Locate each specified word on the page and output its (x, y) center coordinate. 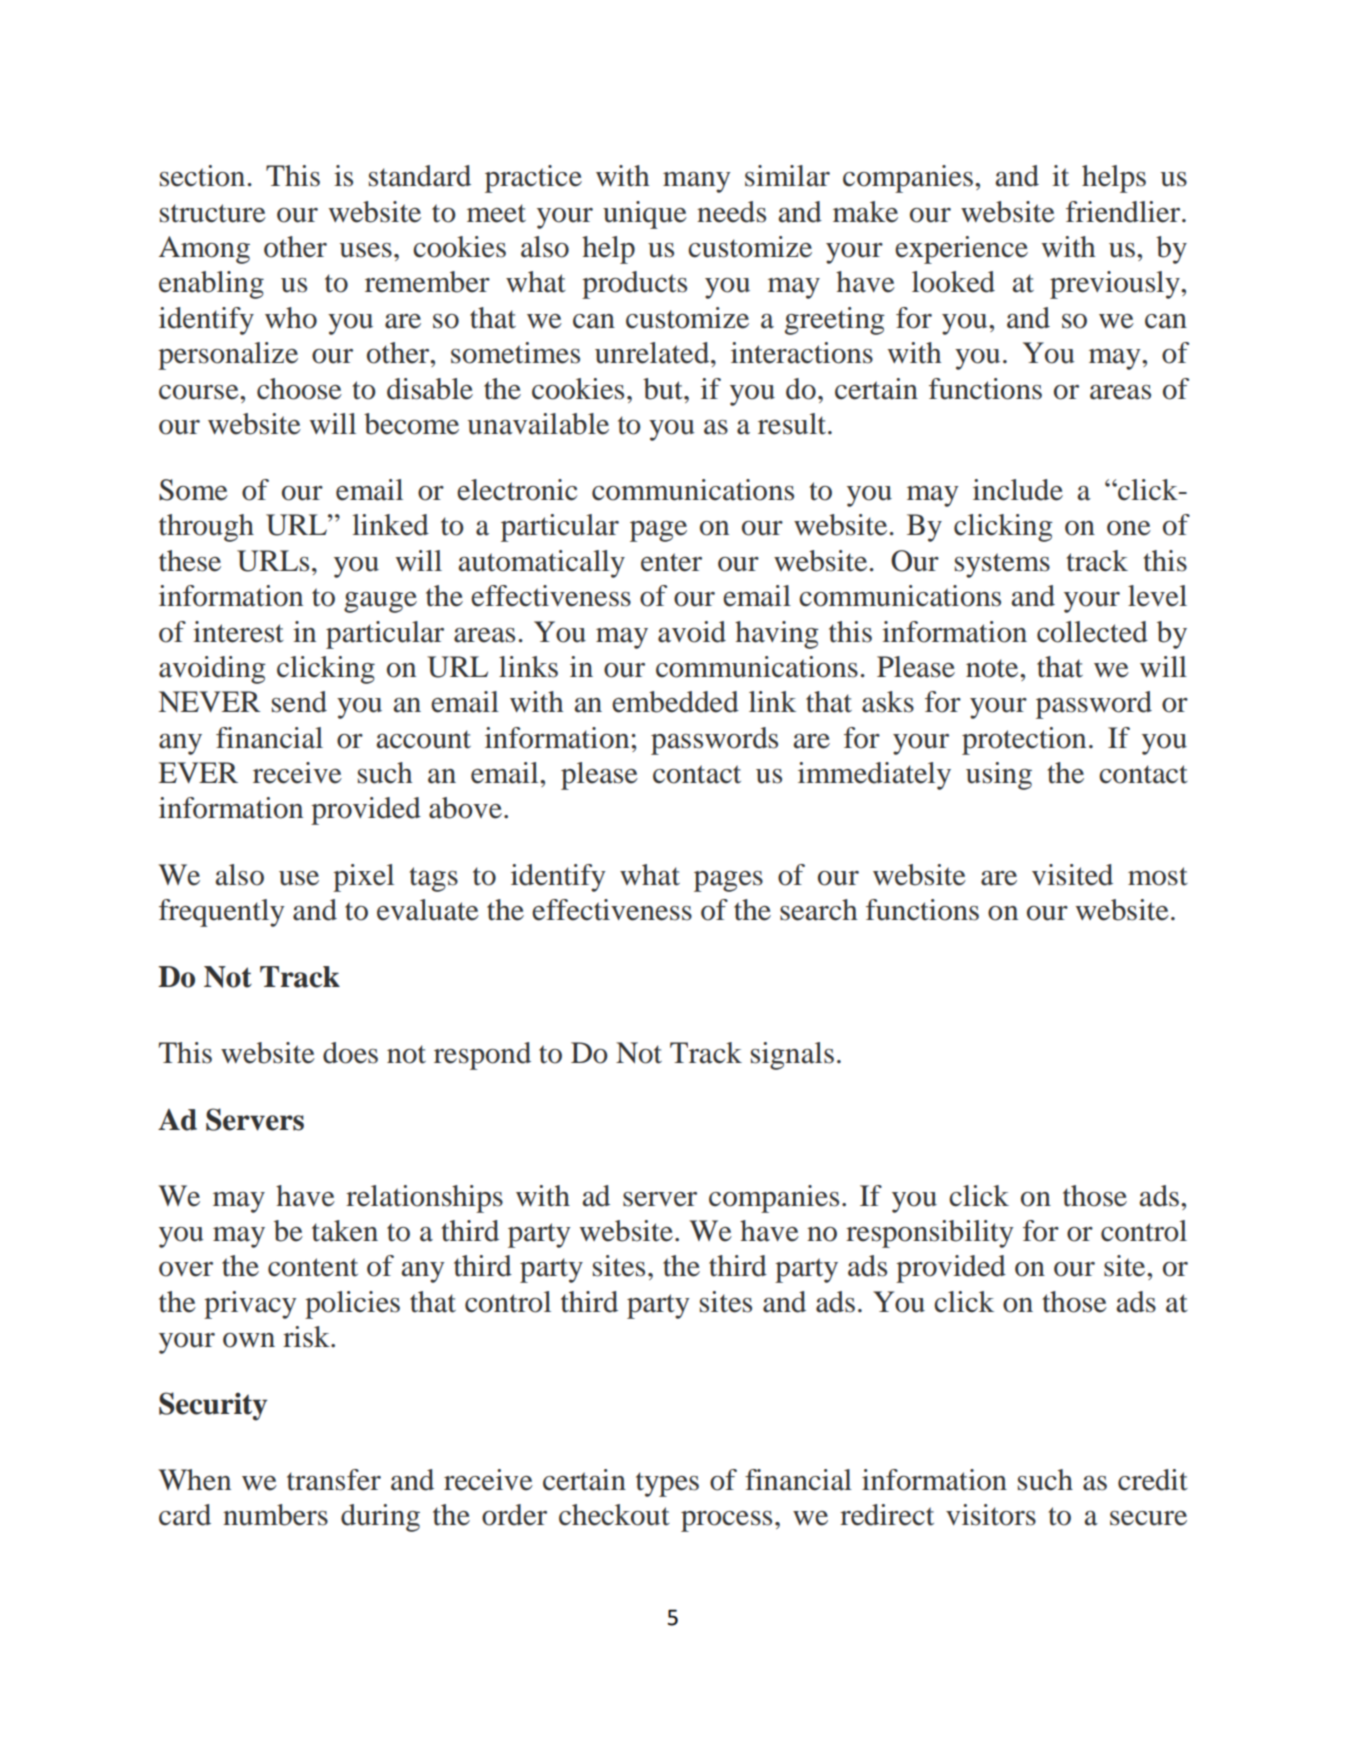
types (667, 1484)
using (999, 776)
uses (366, 250)
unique (645, 215)
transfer (334, 1480)
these (190, 561)
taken (345, 1231)
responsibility (930, 1234)
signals (792, 1056)
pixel (363, 878)
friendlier (1124, 212)
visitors (991, 1515)
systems (1002, 565)
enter (671, 562)
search (818, 910)
